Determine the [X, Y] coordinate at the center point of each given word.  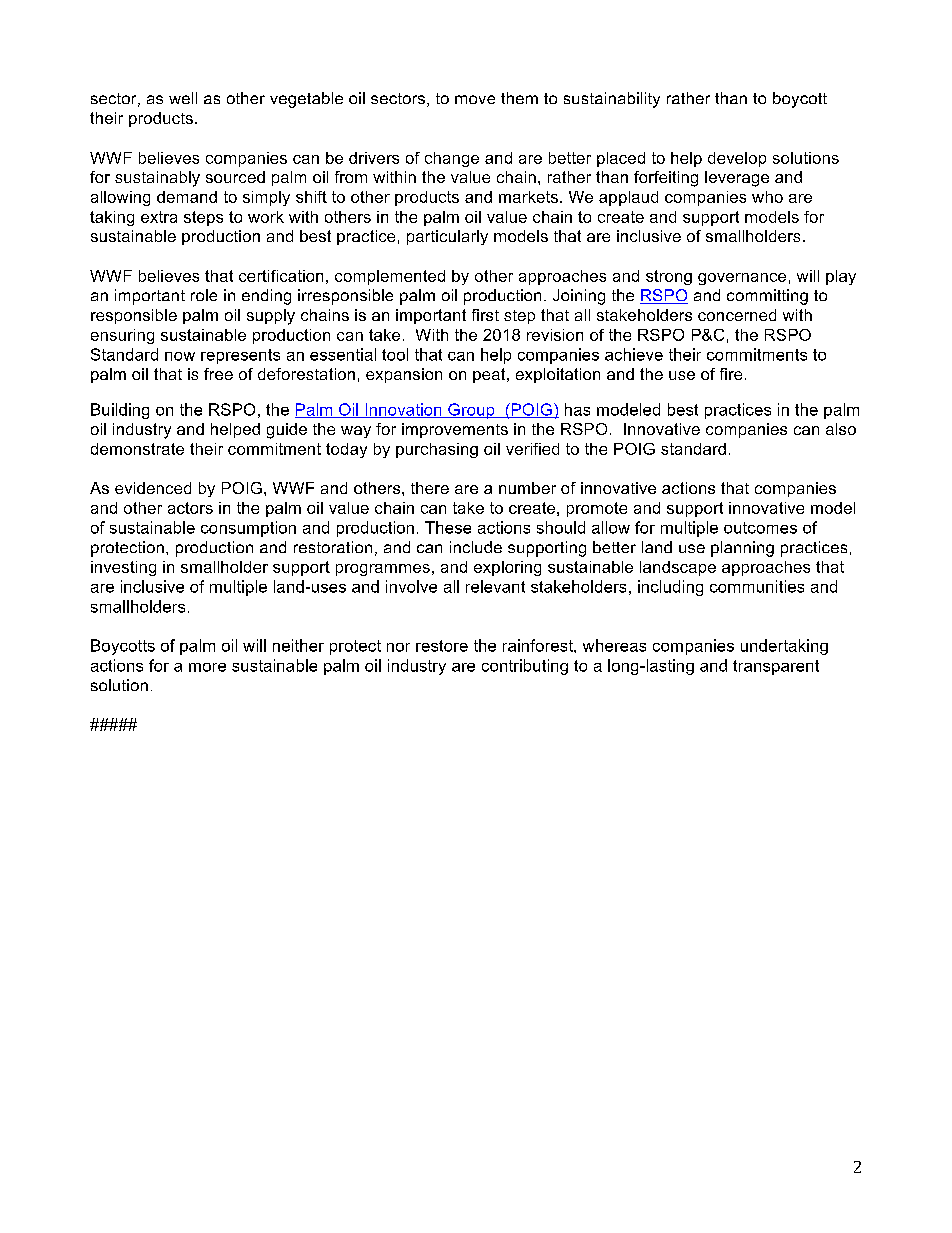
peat [490, 375]
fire [731, 374]
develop [737, 159]
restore [442, 646]
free [218, 374]
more [207, 667]
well [183, 98]
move [475, 99]
